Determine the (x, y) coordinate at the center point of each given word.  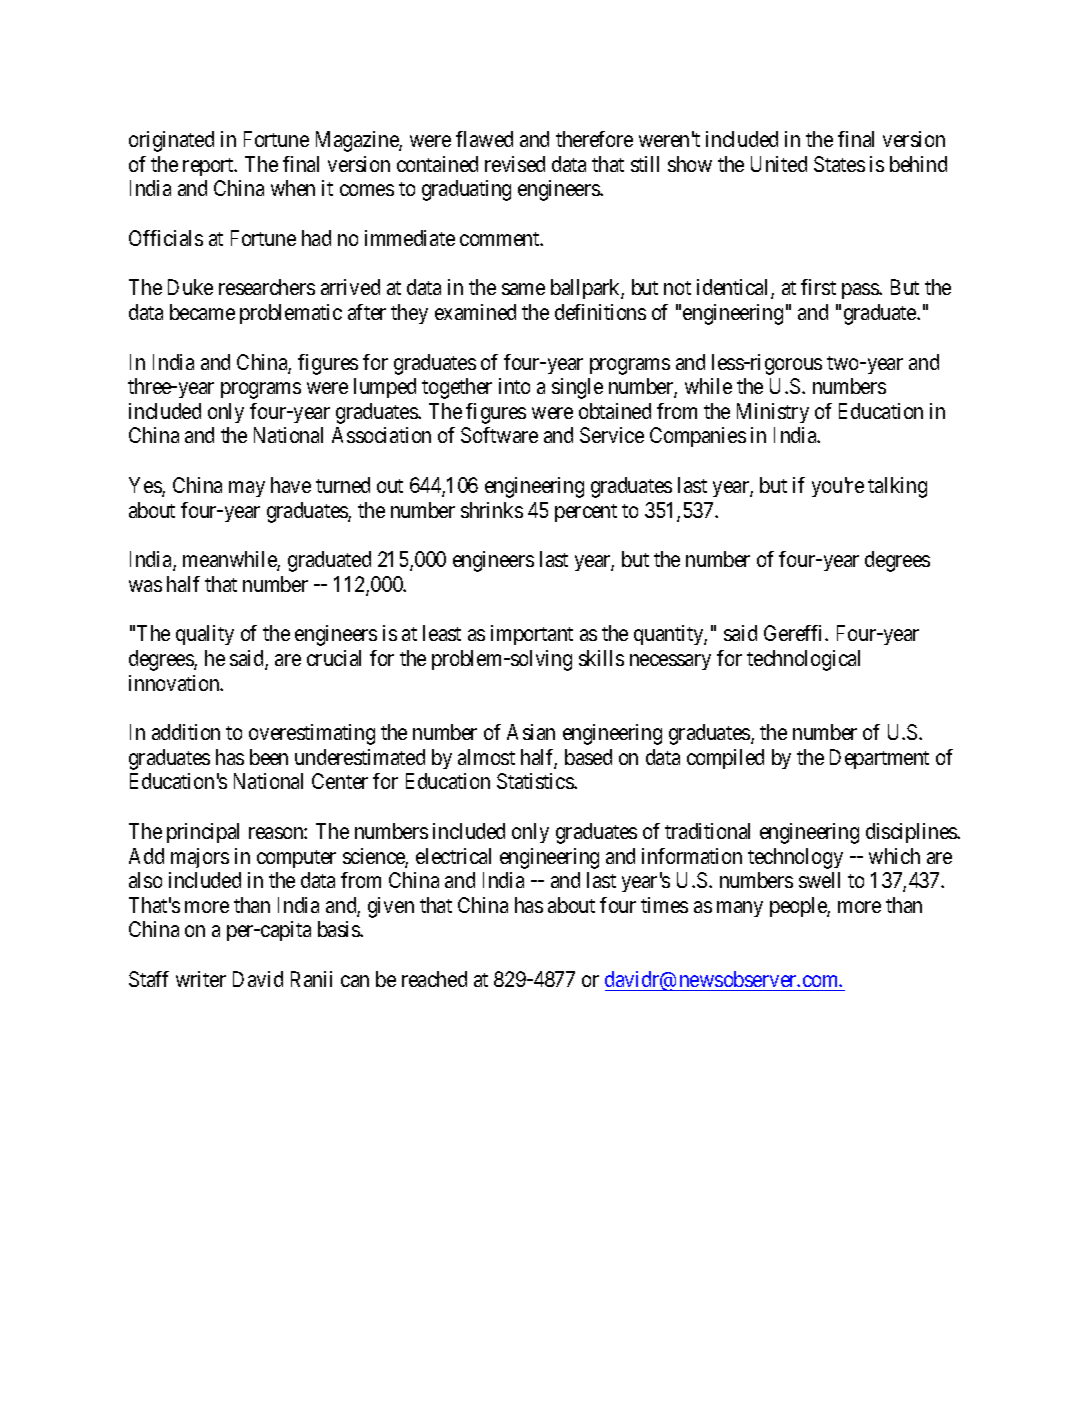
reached (434, 979)
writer (201, 979)
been (269, 757)
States (839, 164)
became (202, 312)
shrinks (492, 510)
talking (897, 487)
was (145, 586)
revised (515, 164)
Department (879, 759)
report (209, 167)
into (514, 386)
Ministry (773, 413)
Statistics (536, 781)
